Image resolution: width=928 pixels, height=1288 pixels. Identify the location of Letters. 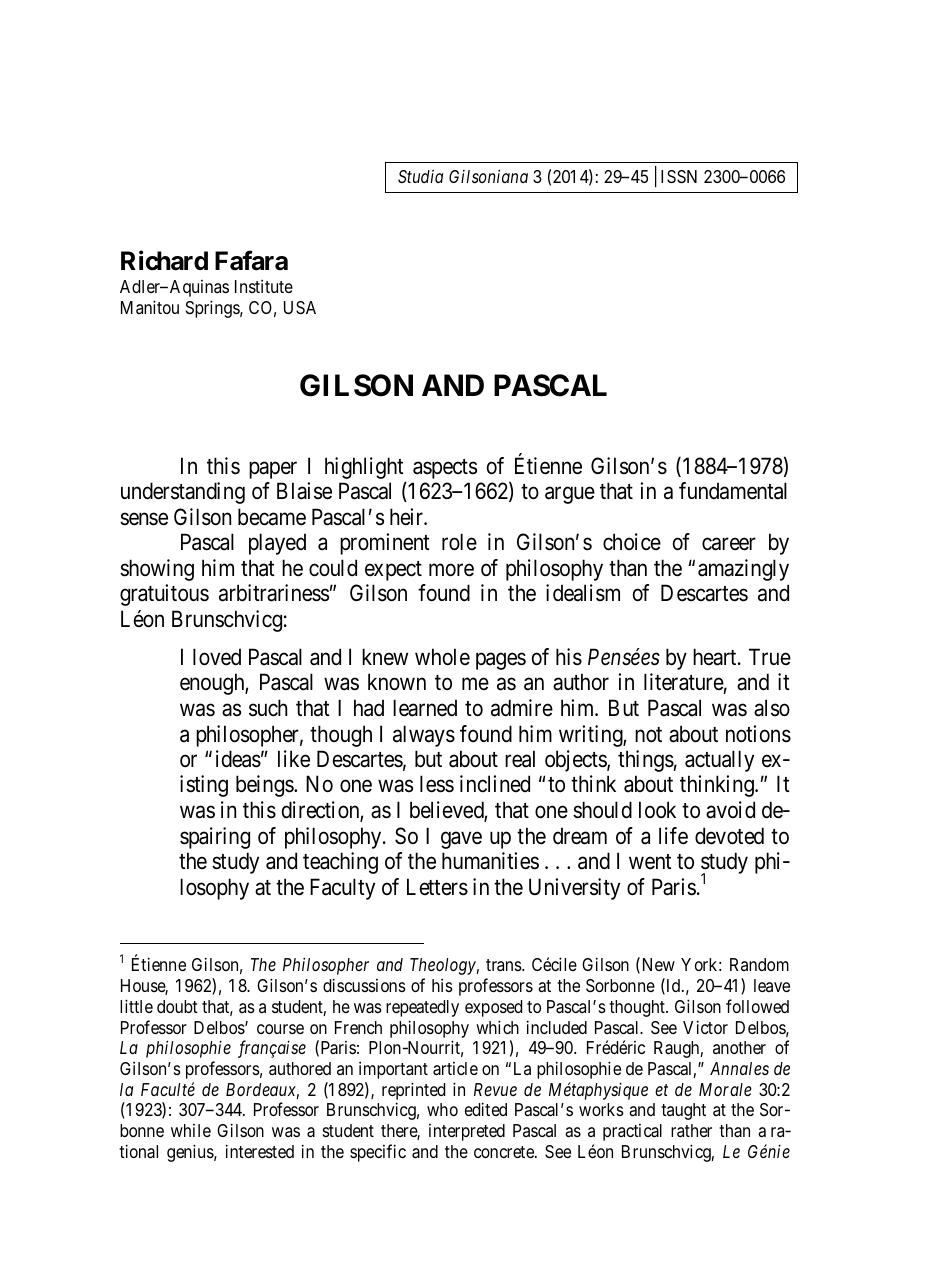
(437, 887).
